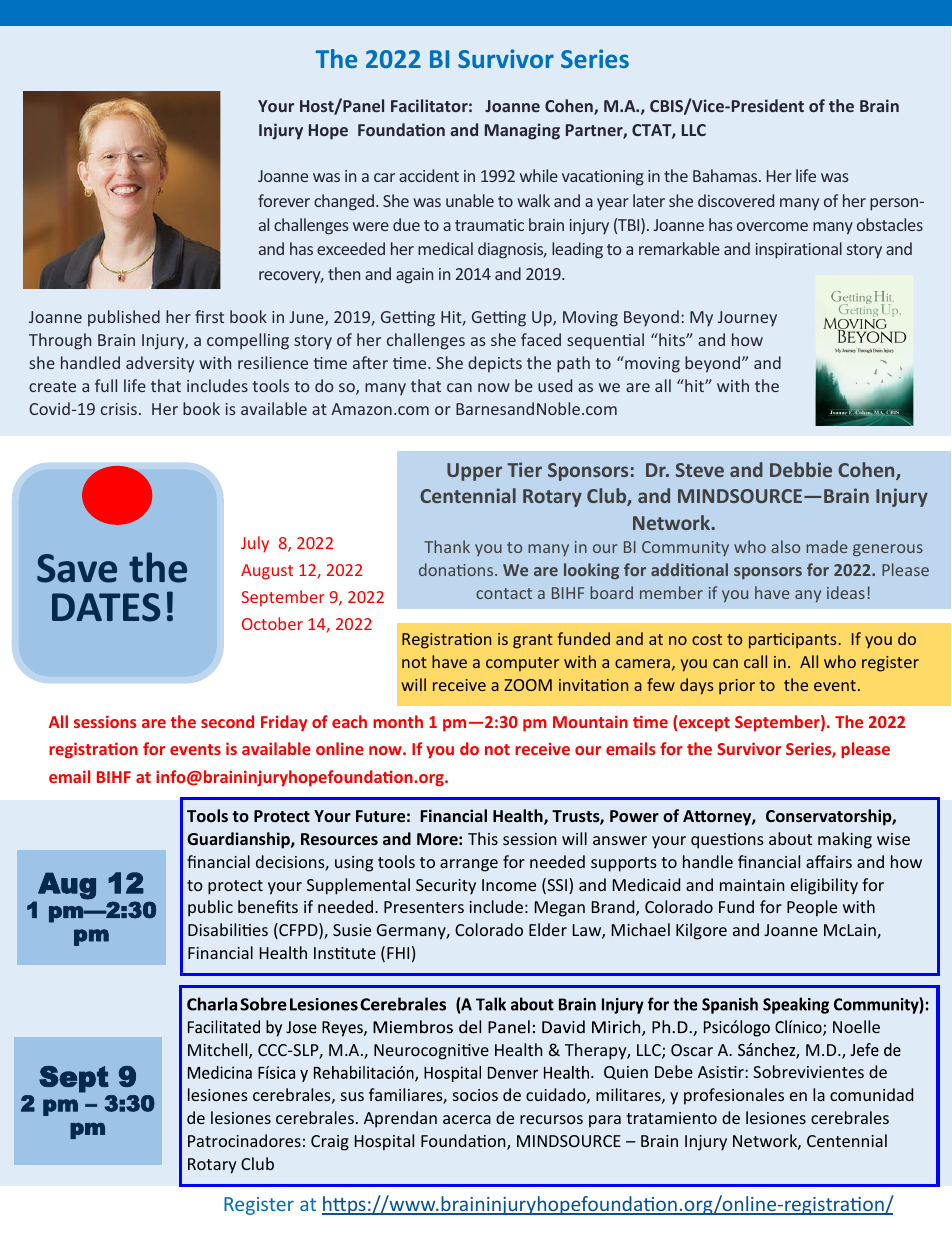  I want to click on forever, so click(284, 200).
